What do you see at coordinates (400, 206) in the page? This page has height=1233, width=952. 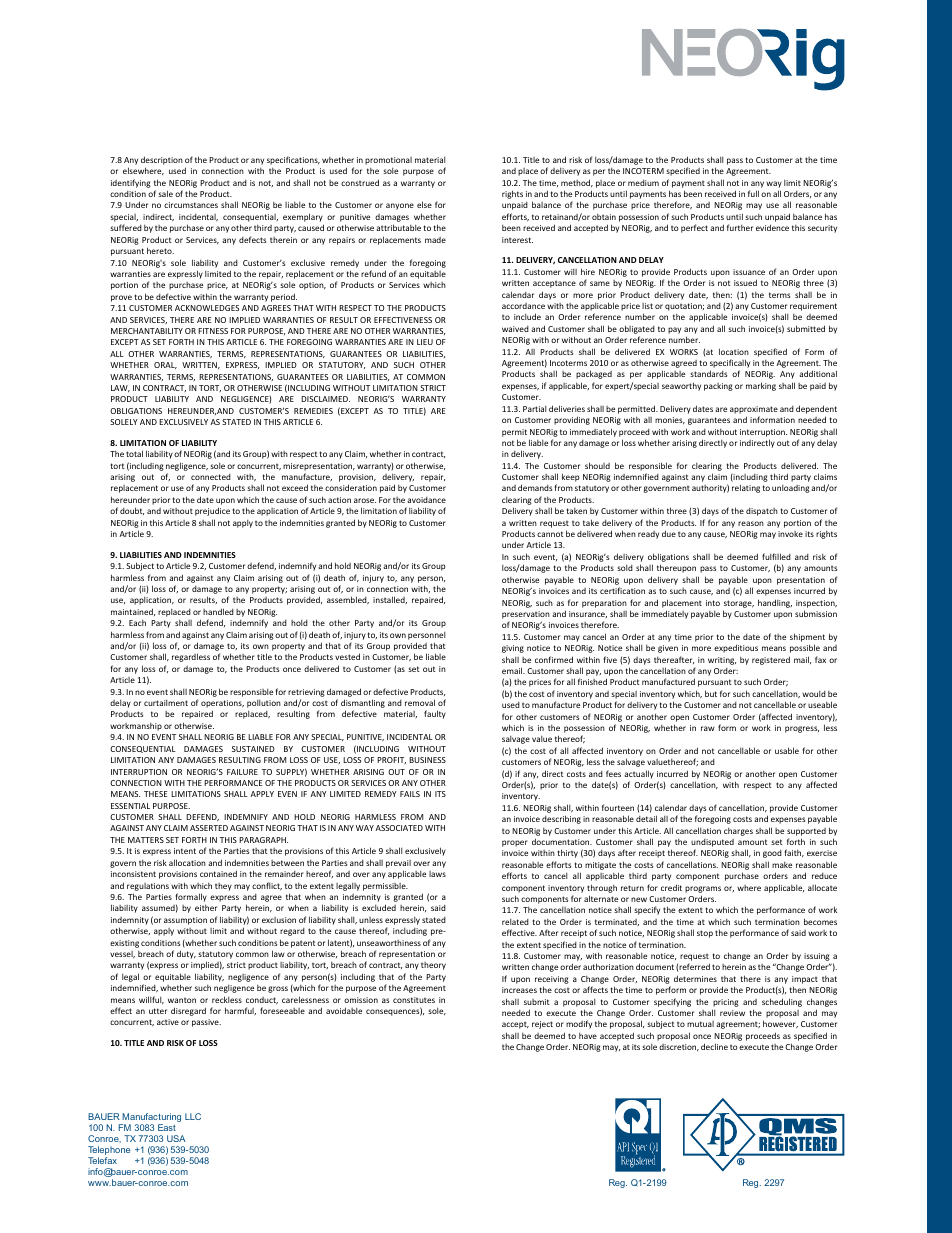 I see `anyone` at bounding box center [400, 206].
